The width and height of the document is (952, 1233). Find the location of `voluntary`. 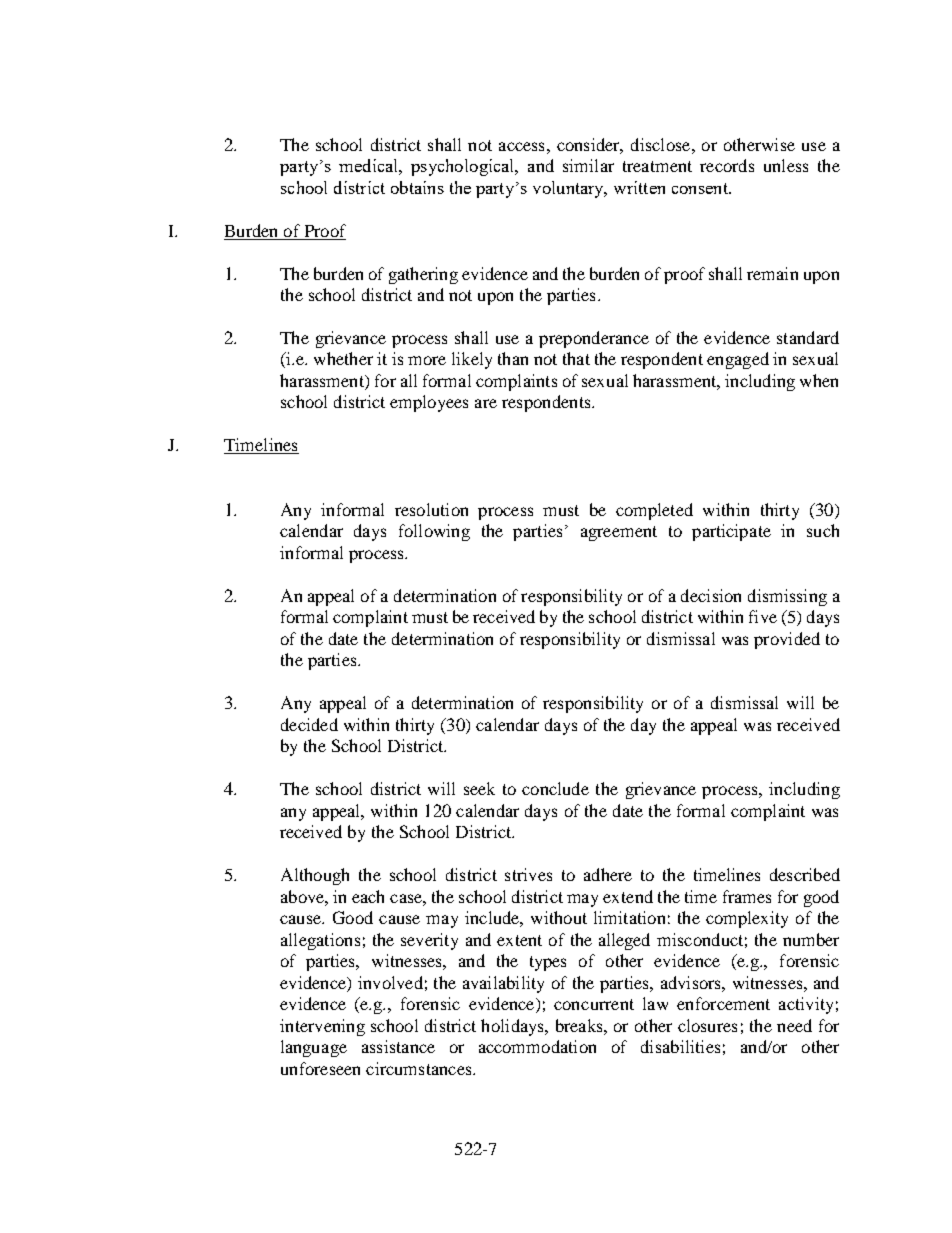

voluntary is located at coordinates (570, 189).
